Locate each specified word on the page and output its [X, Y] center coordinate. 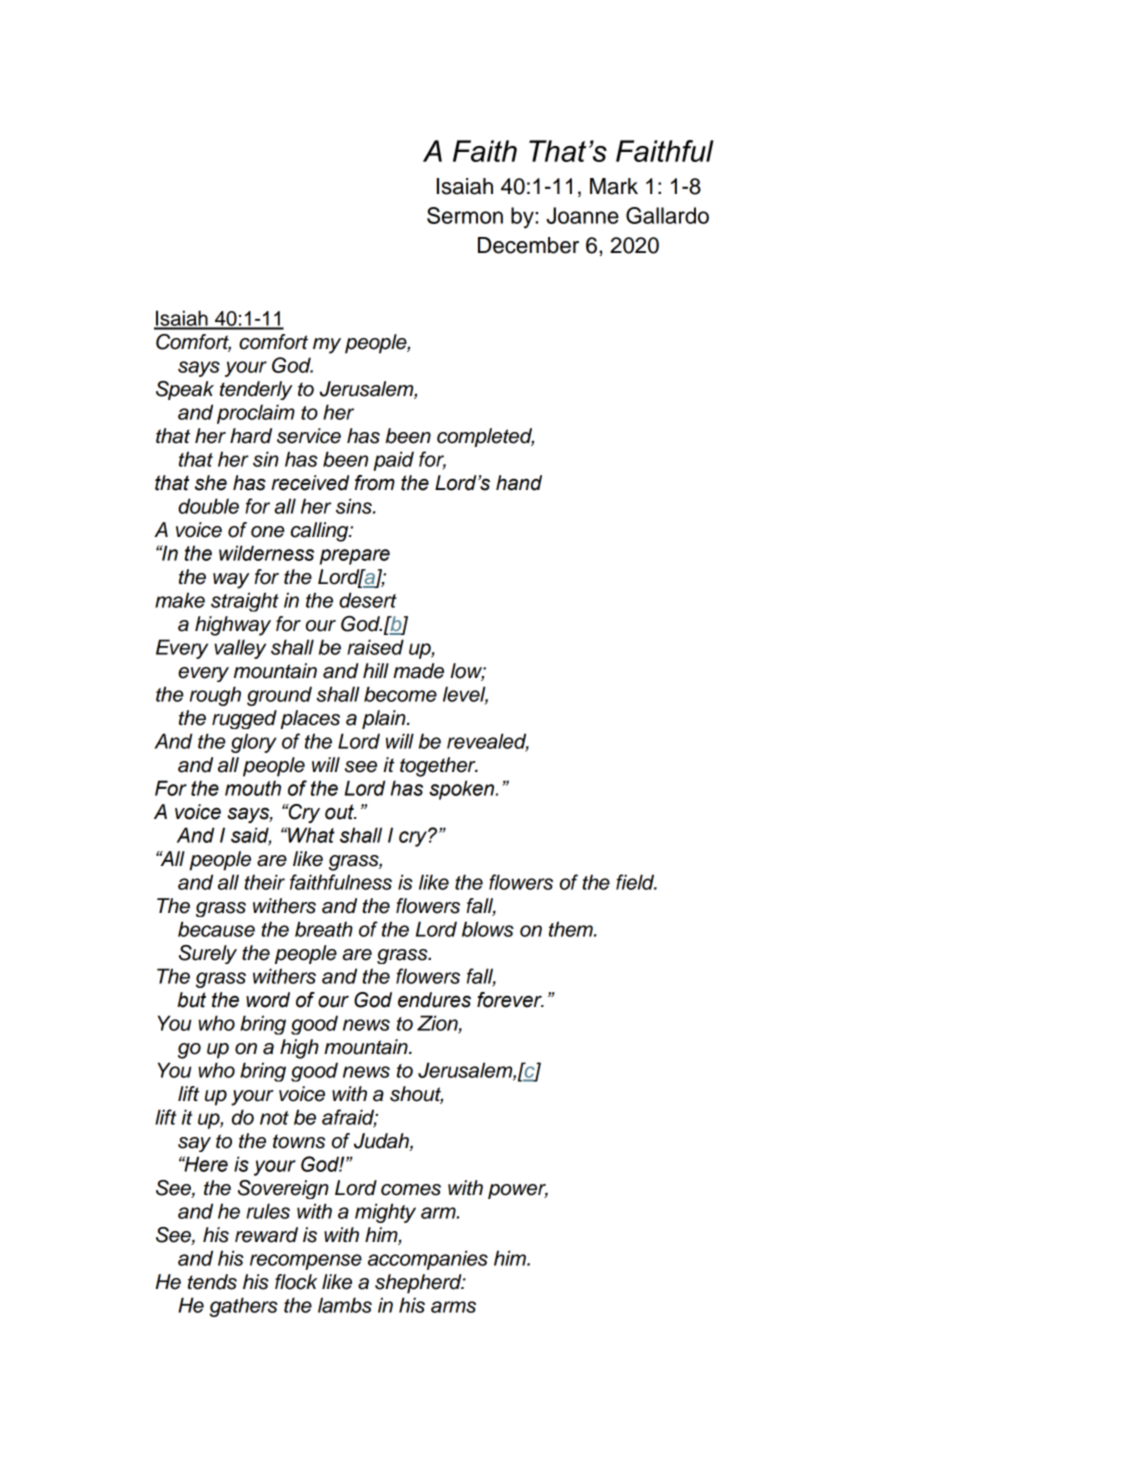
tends [212, 1282]
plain [385, 719]
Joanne [582, 215]
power [518, 1191]
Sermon [465, 215]
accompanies [428, 1260]
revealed [488, 742]
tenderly [256, 390]
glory [254, 743]
